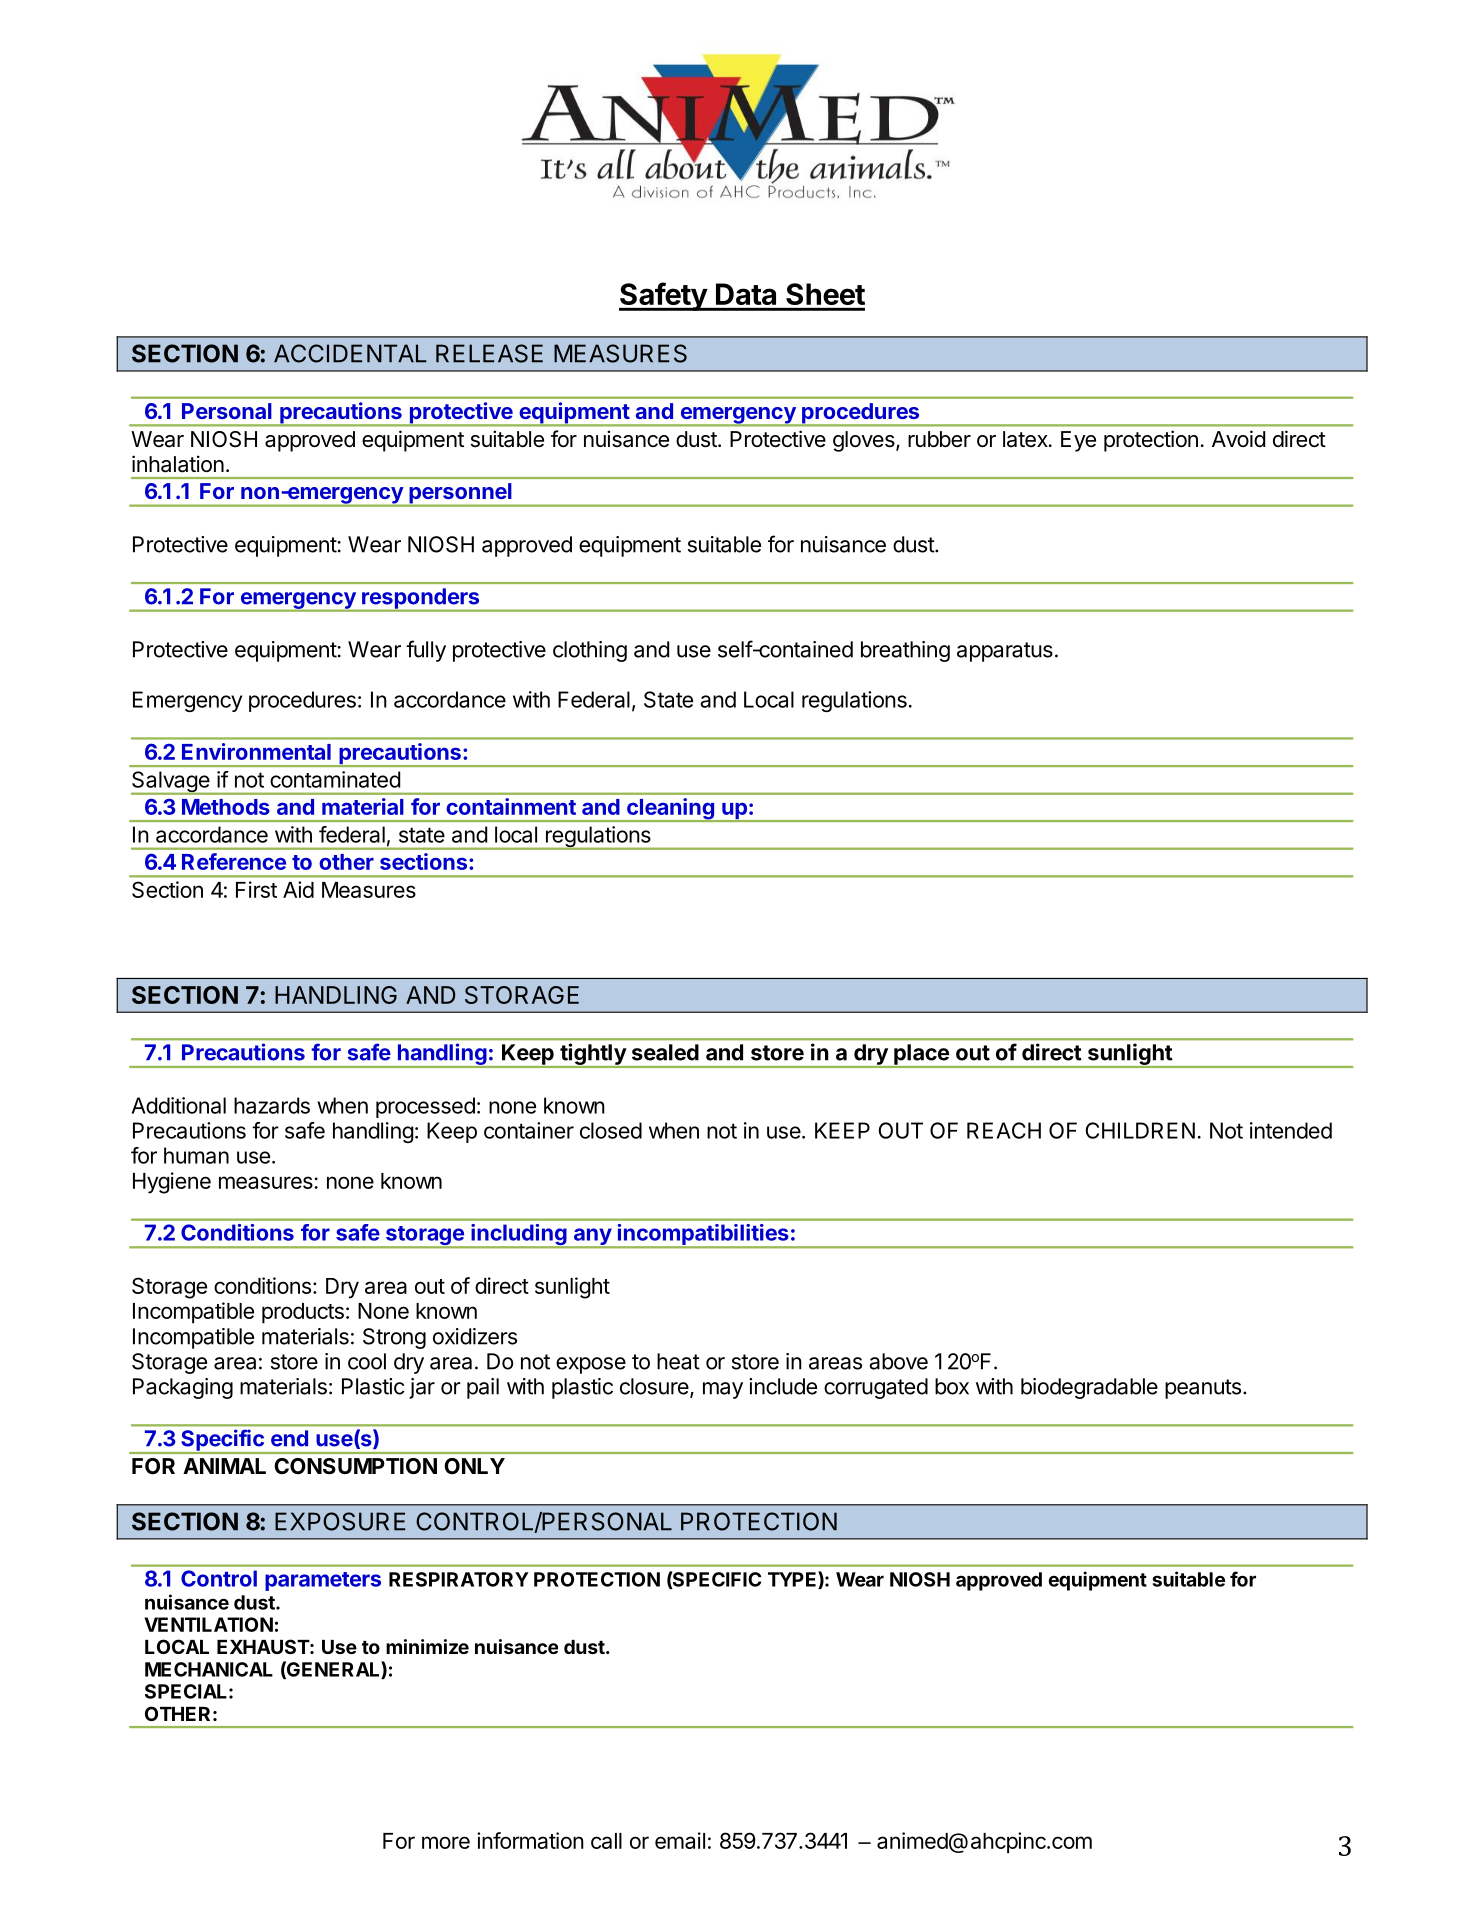  What do you see at coordinates (590, 651) in the page?
I see `clothing` at bounding box center [590, 651].
